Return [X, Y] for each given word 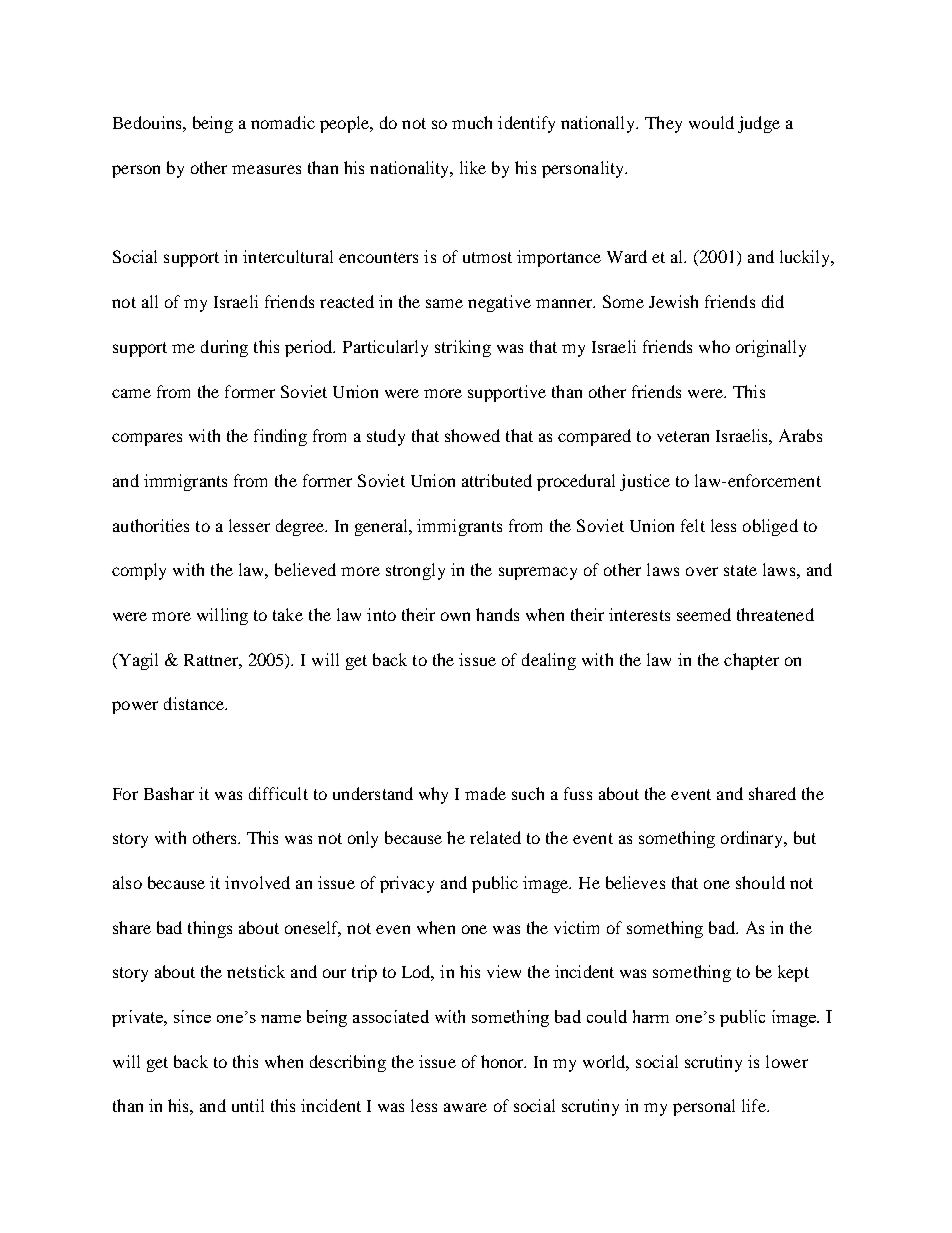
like [473, 167]
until [248, 1105]
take [288, 614]
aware [465, 1107]
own [455, 616]
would [711, 122]
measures [266, 169]
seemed [704, 614]
